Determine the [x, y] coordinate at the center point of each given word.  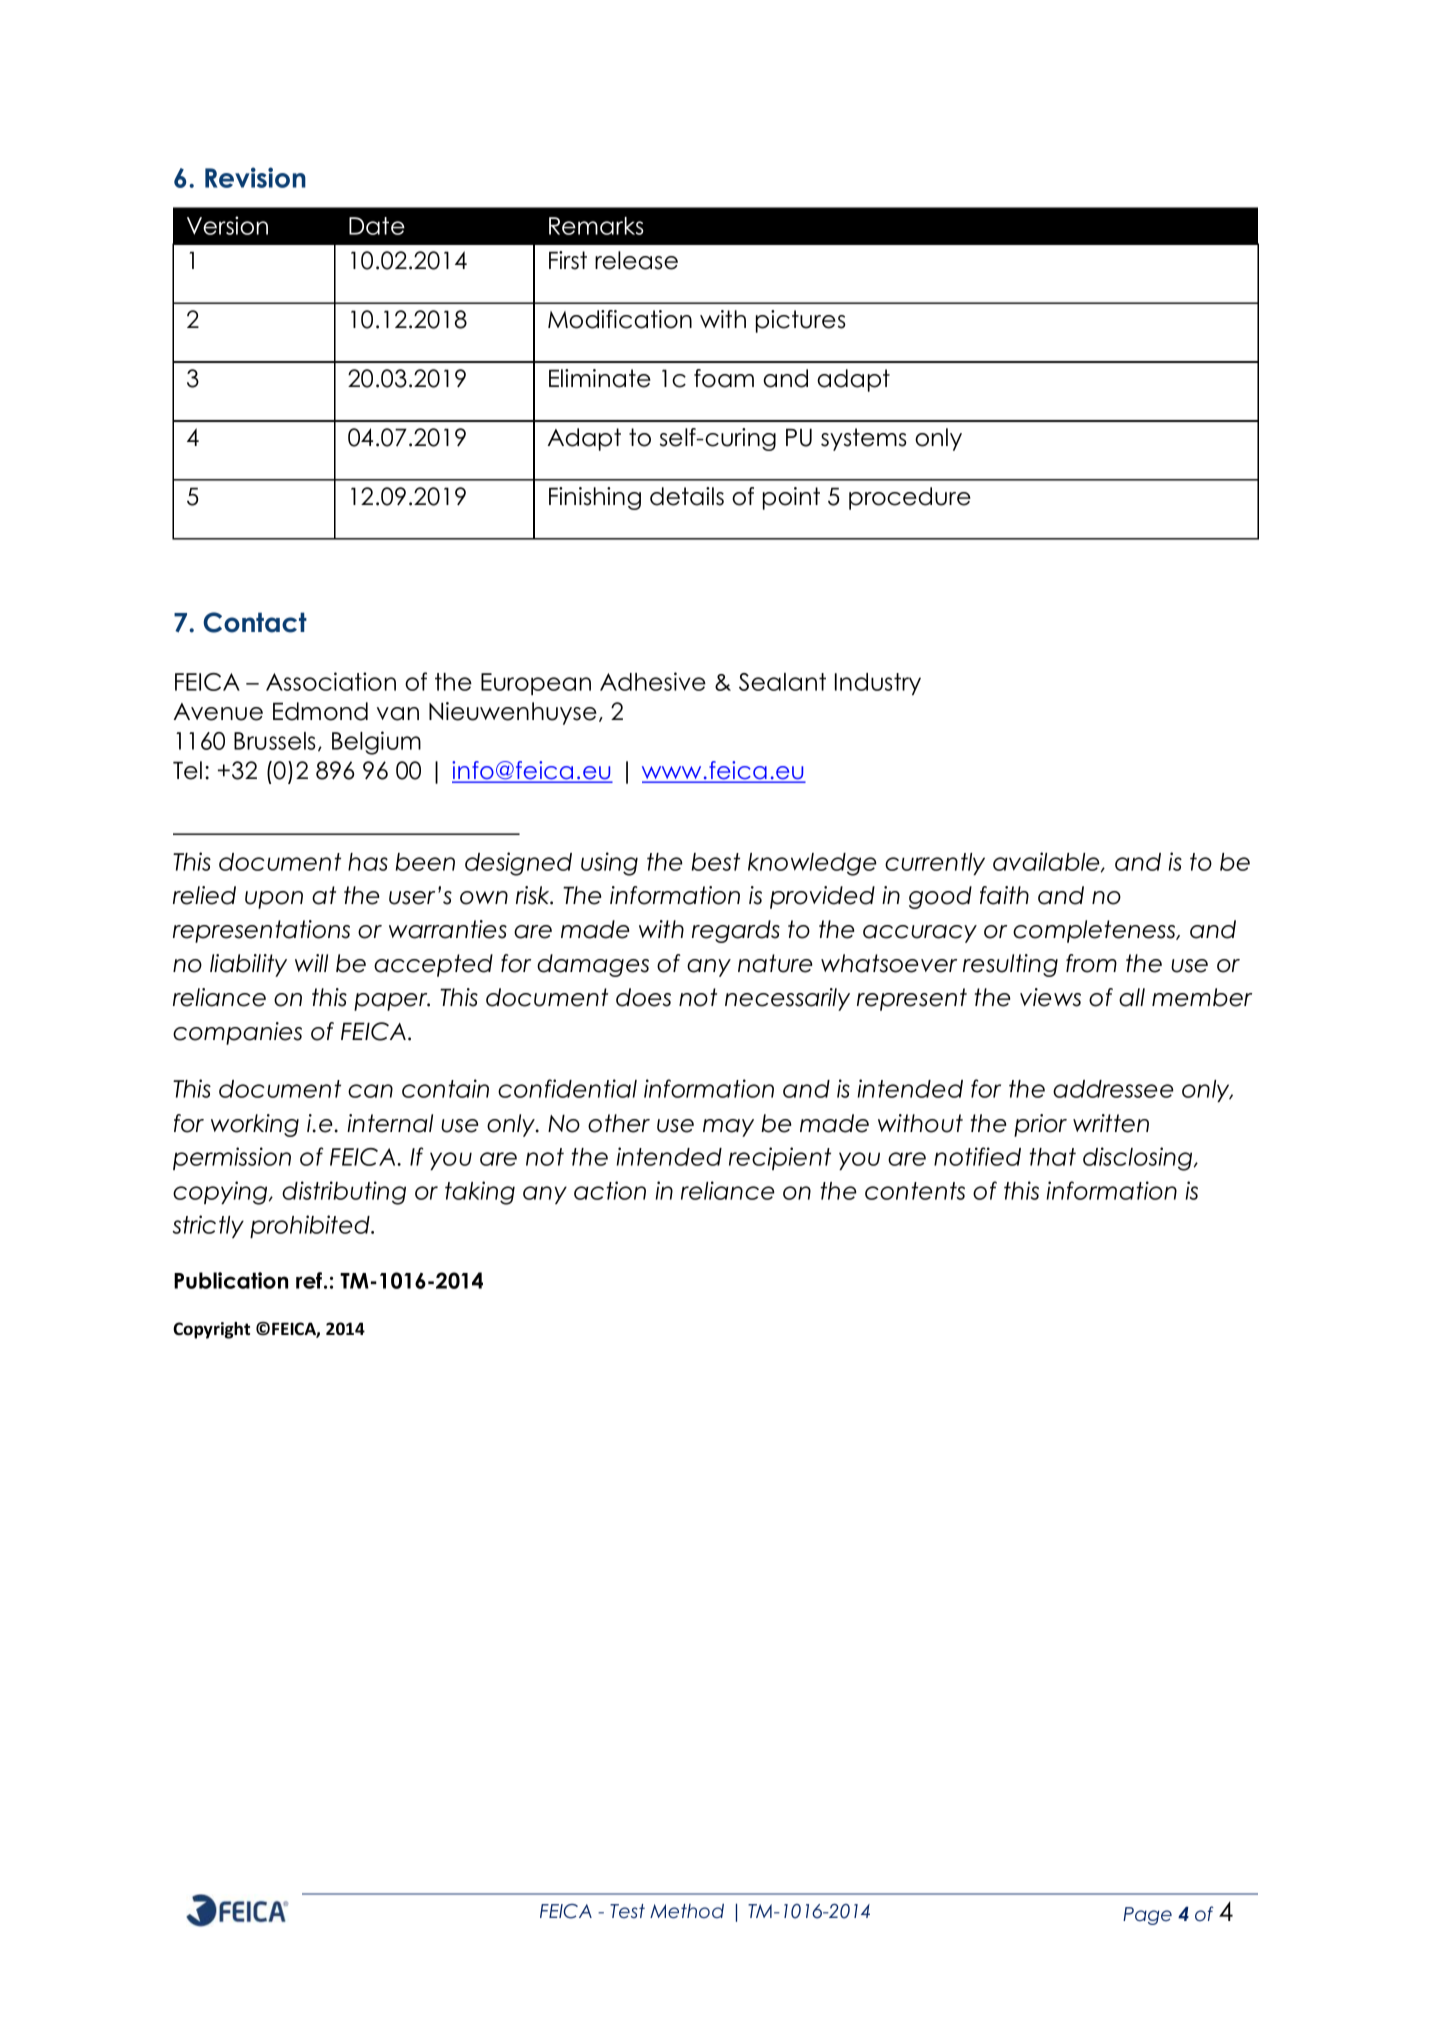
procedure [910, 498]
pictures [801, 321]
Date [377, 226]
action [610, 1190]
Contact [255, 622]
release [636, 260]
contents [915, 1191]
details [687, 496]
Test [627, 1911]
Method [687, 1911]
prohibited [311, 1226]
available [1047, 862]
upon [274, 900]
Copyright [211, 1330]
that [1052, 1157]
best [716, 862]
